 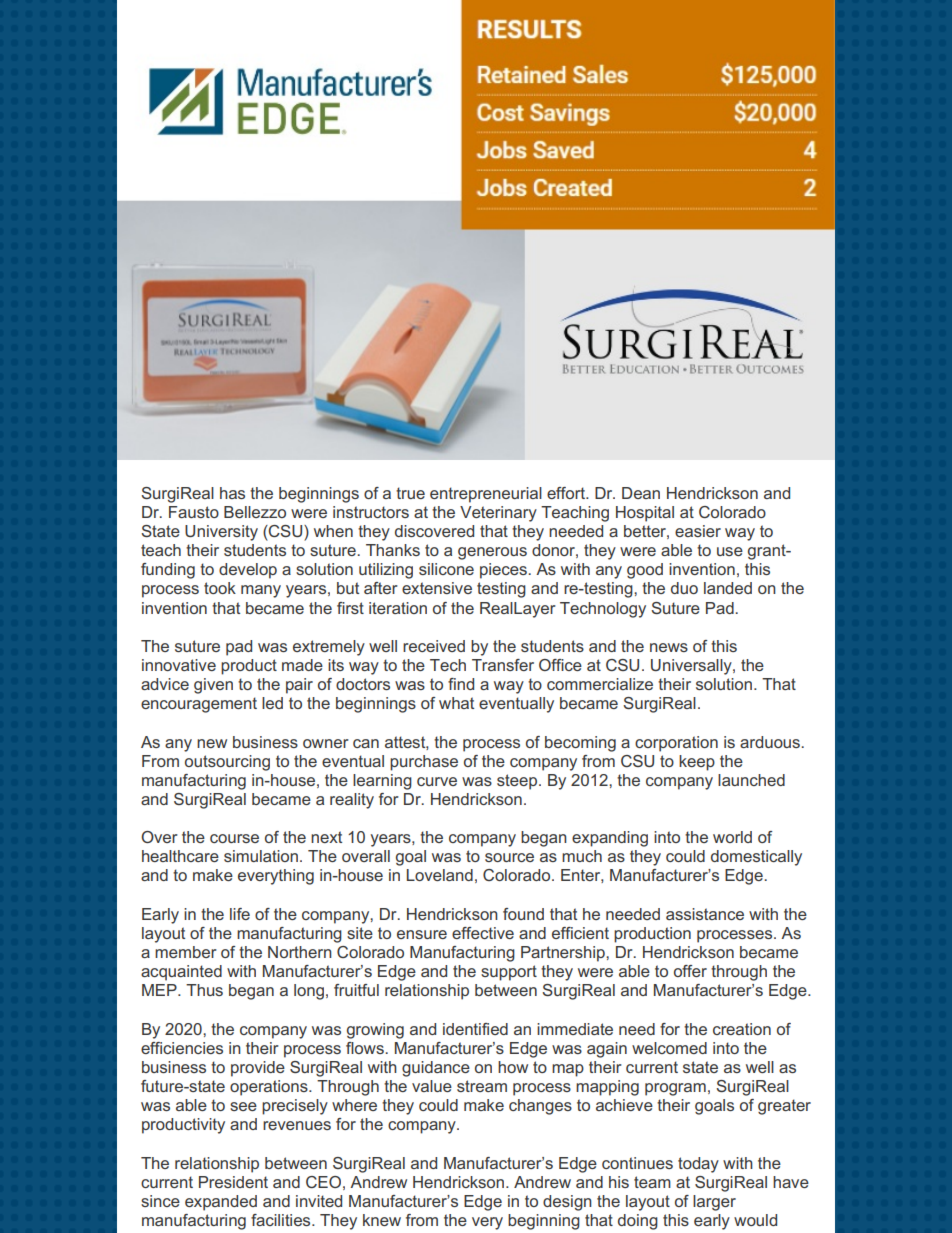 I want to click on University, so click(x=221, y=533).
